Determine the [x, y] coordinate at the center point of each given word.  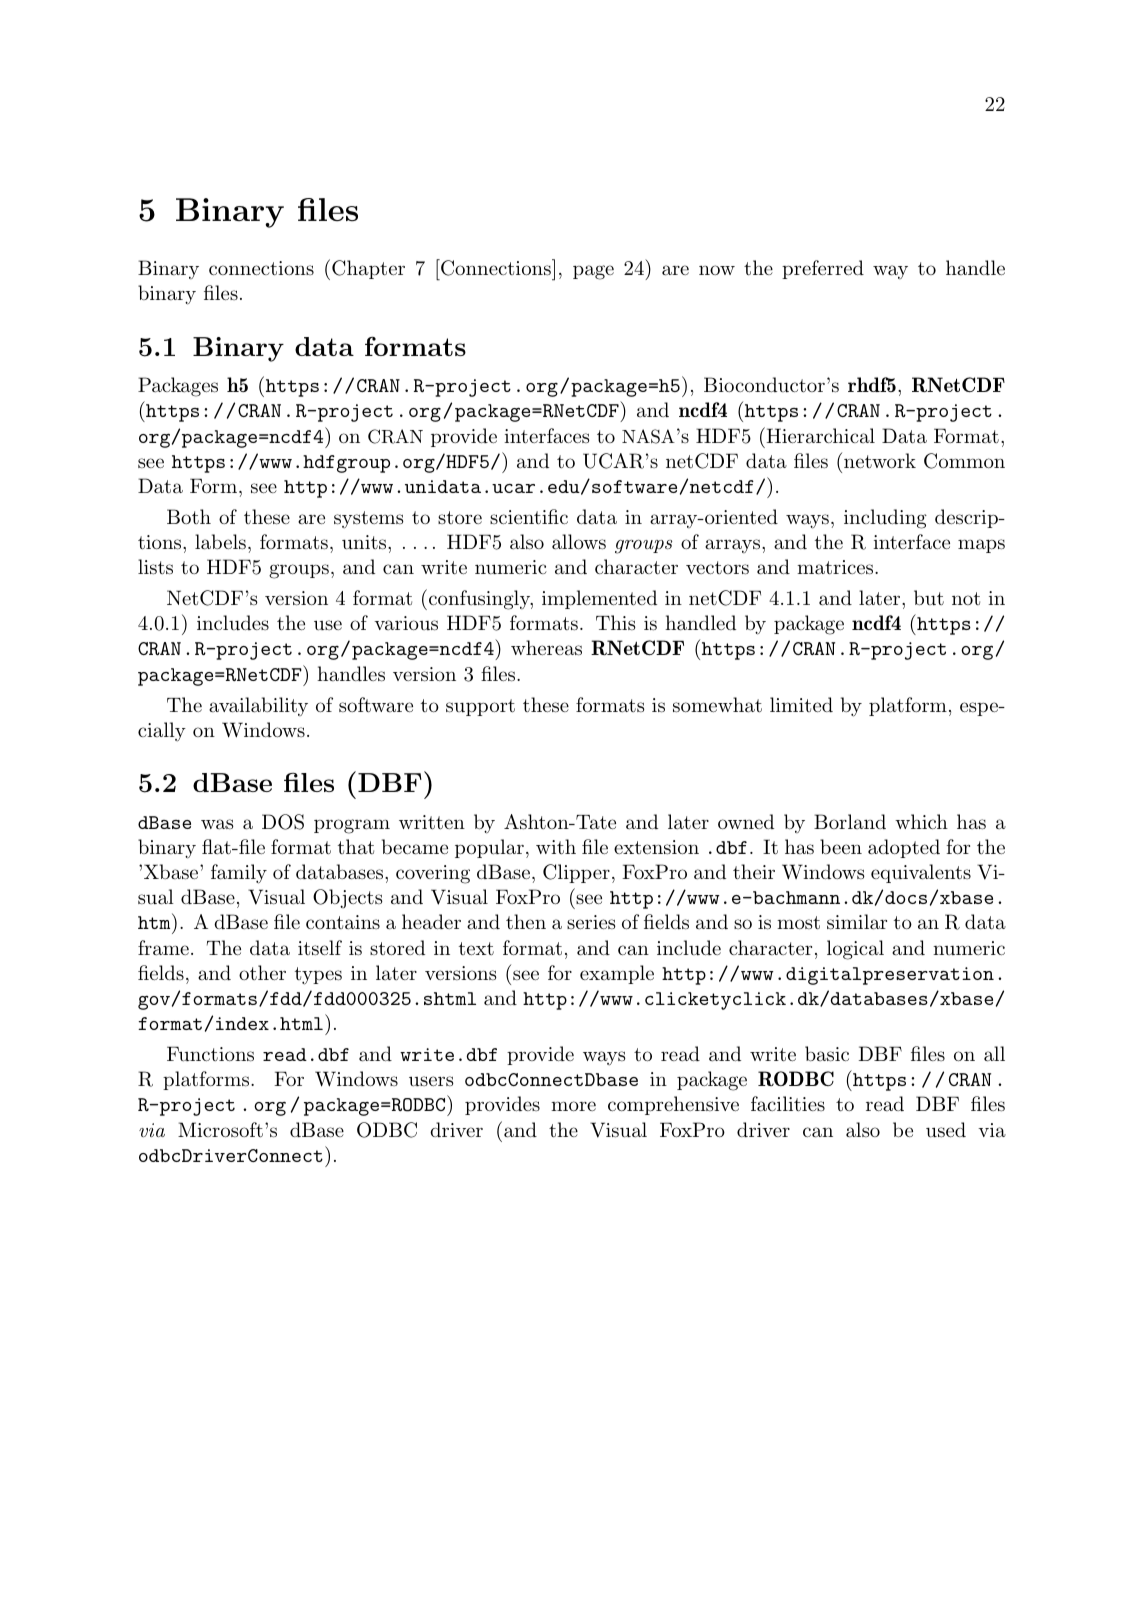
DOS [283, 822]
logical [855, 950]
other [262, 972]
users [431, 1081]
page [593, 272]
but [929, 597]
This [616, 622]
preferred [823, 269]
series [591, 922]
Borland [850, 822]
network [880, 460]
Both [189, 516]
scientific [529, 517]
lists [155, 567]
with [556, 847]
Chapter [368, 269]
